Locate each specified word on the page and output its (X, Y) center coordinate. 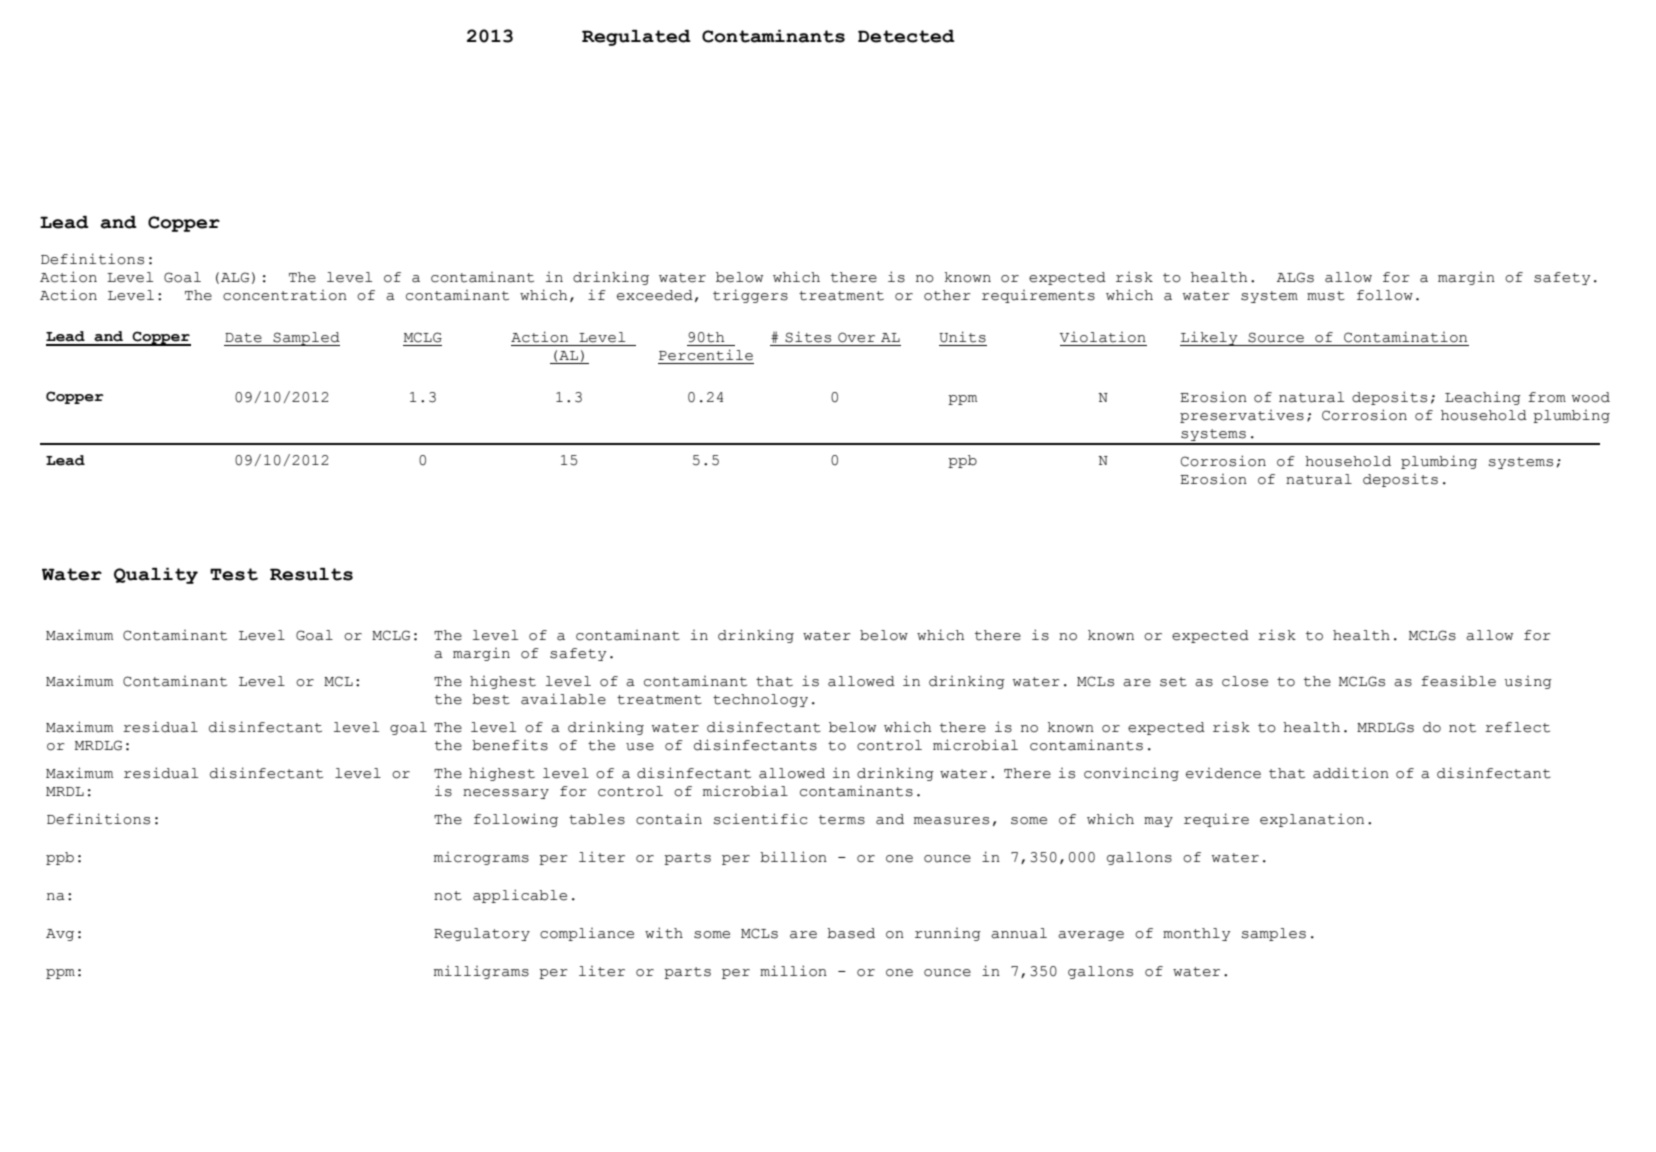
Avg (60, 935)
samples (1274, 934)
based (851, 933)
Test (234, 574)
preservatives (1242, 416)
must (1326, 296)
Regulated (636, 38)
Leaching (1483, 398)
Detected (906, 36)
